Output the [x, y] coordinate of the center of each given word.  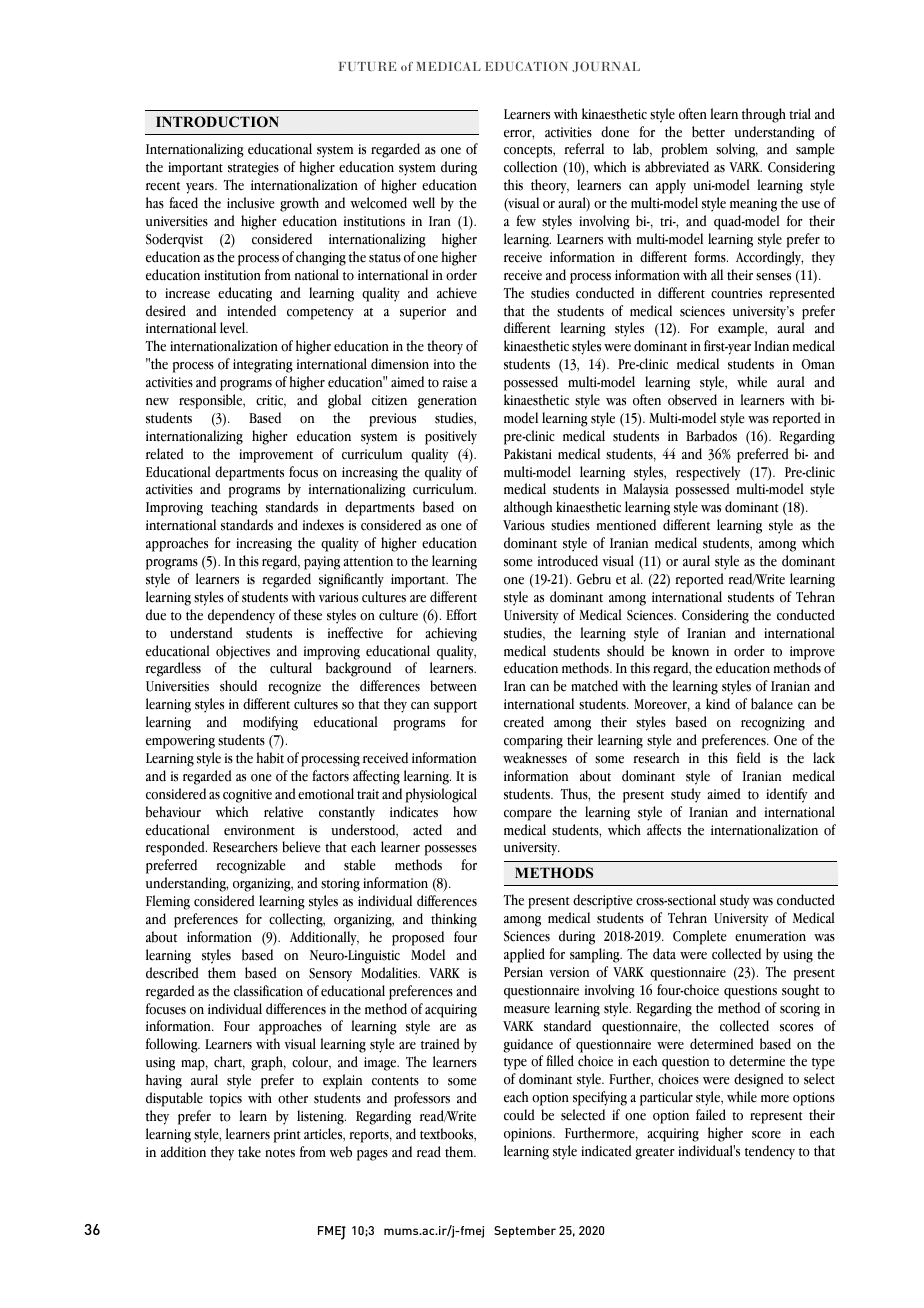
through [764, 115]
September [525, 1232]
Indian [771, 346]
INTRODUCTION [217, 122]
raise [454, 382]
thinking [454, 920]
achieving [451, 634]
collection [531, 167]
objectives [243, 652]
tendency [770, 1152]
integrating [263, 366]
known [690, 651]
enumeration [770, 936]
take [249, 1152]
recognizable [250, 866]
